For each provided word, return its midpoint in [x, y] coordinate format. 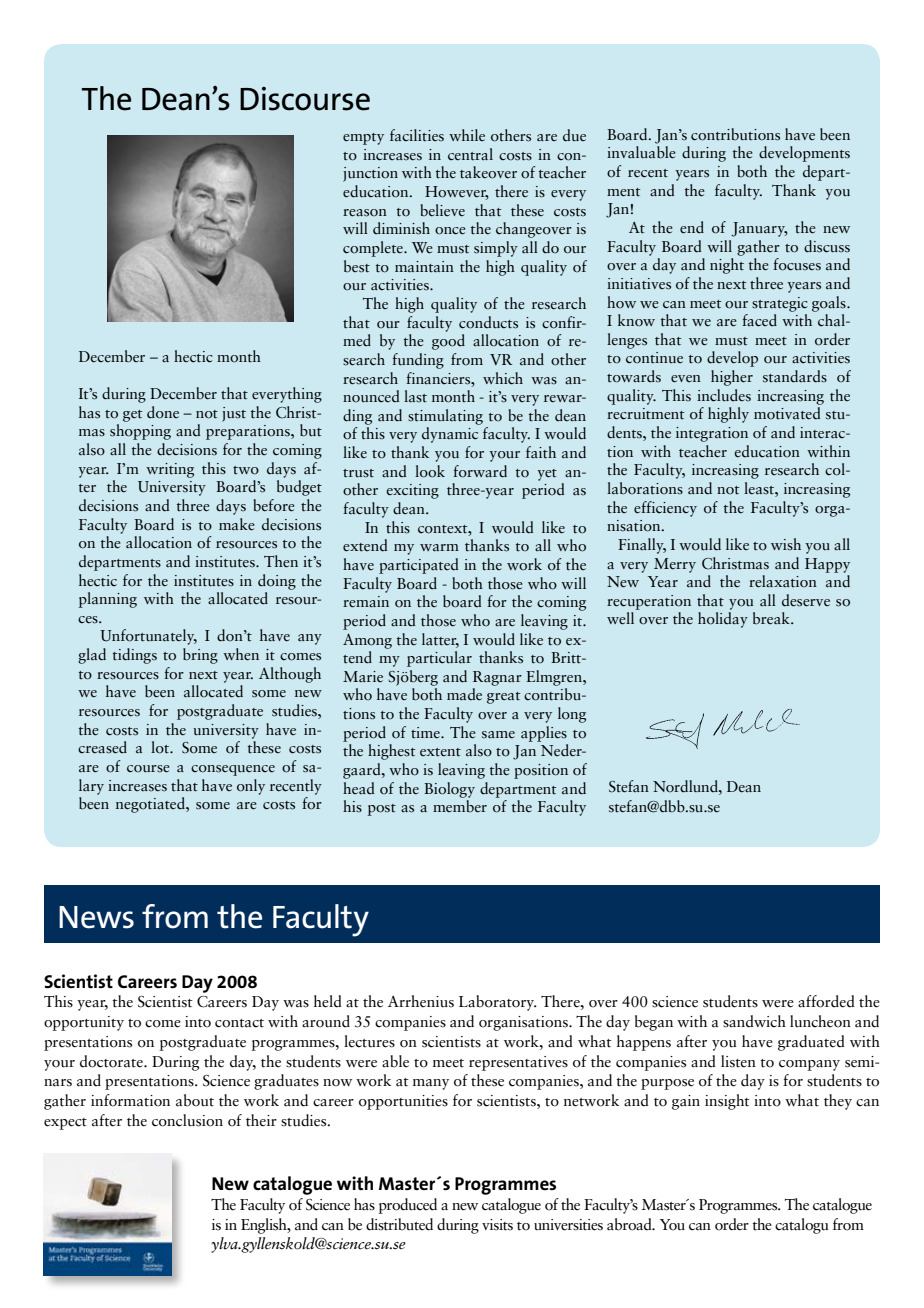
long [572, 715]
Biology [449, 790]
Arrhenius [421, 1001]
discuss [827, 246]
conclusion [187, 1120]
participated [419, 566]
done [163, 412]
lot [161, 747]
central [470, 154]
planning [108, 600]
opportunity [84, 1023]
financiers [439, 378]
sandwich [754, 1021]
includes [724, 395]
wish [786, 544]
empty [363, 139]
